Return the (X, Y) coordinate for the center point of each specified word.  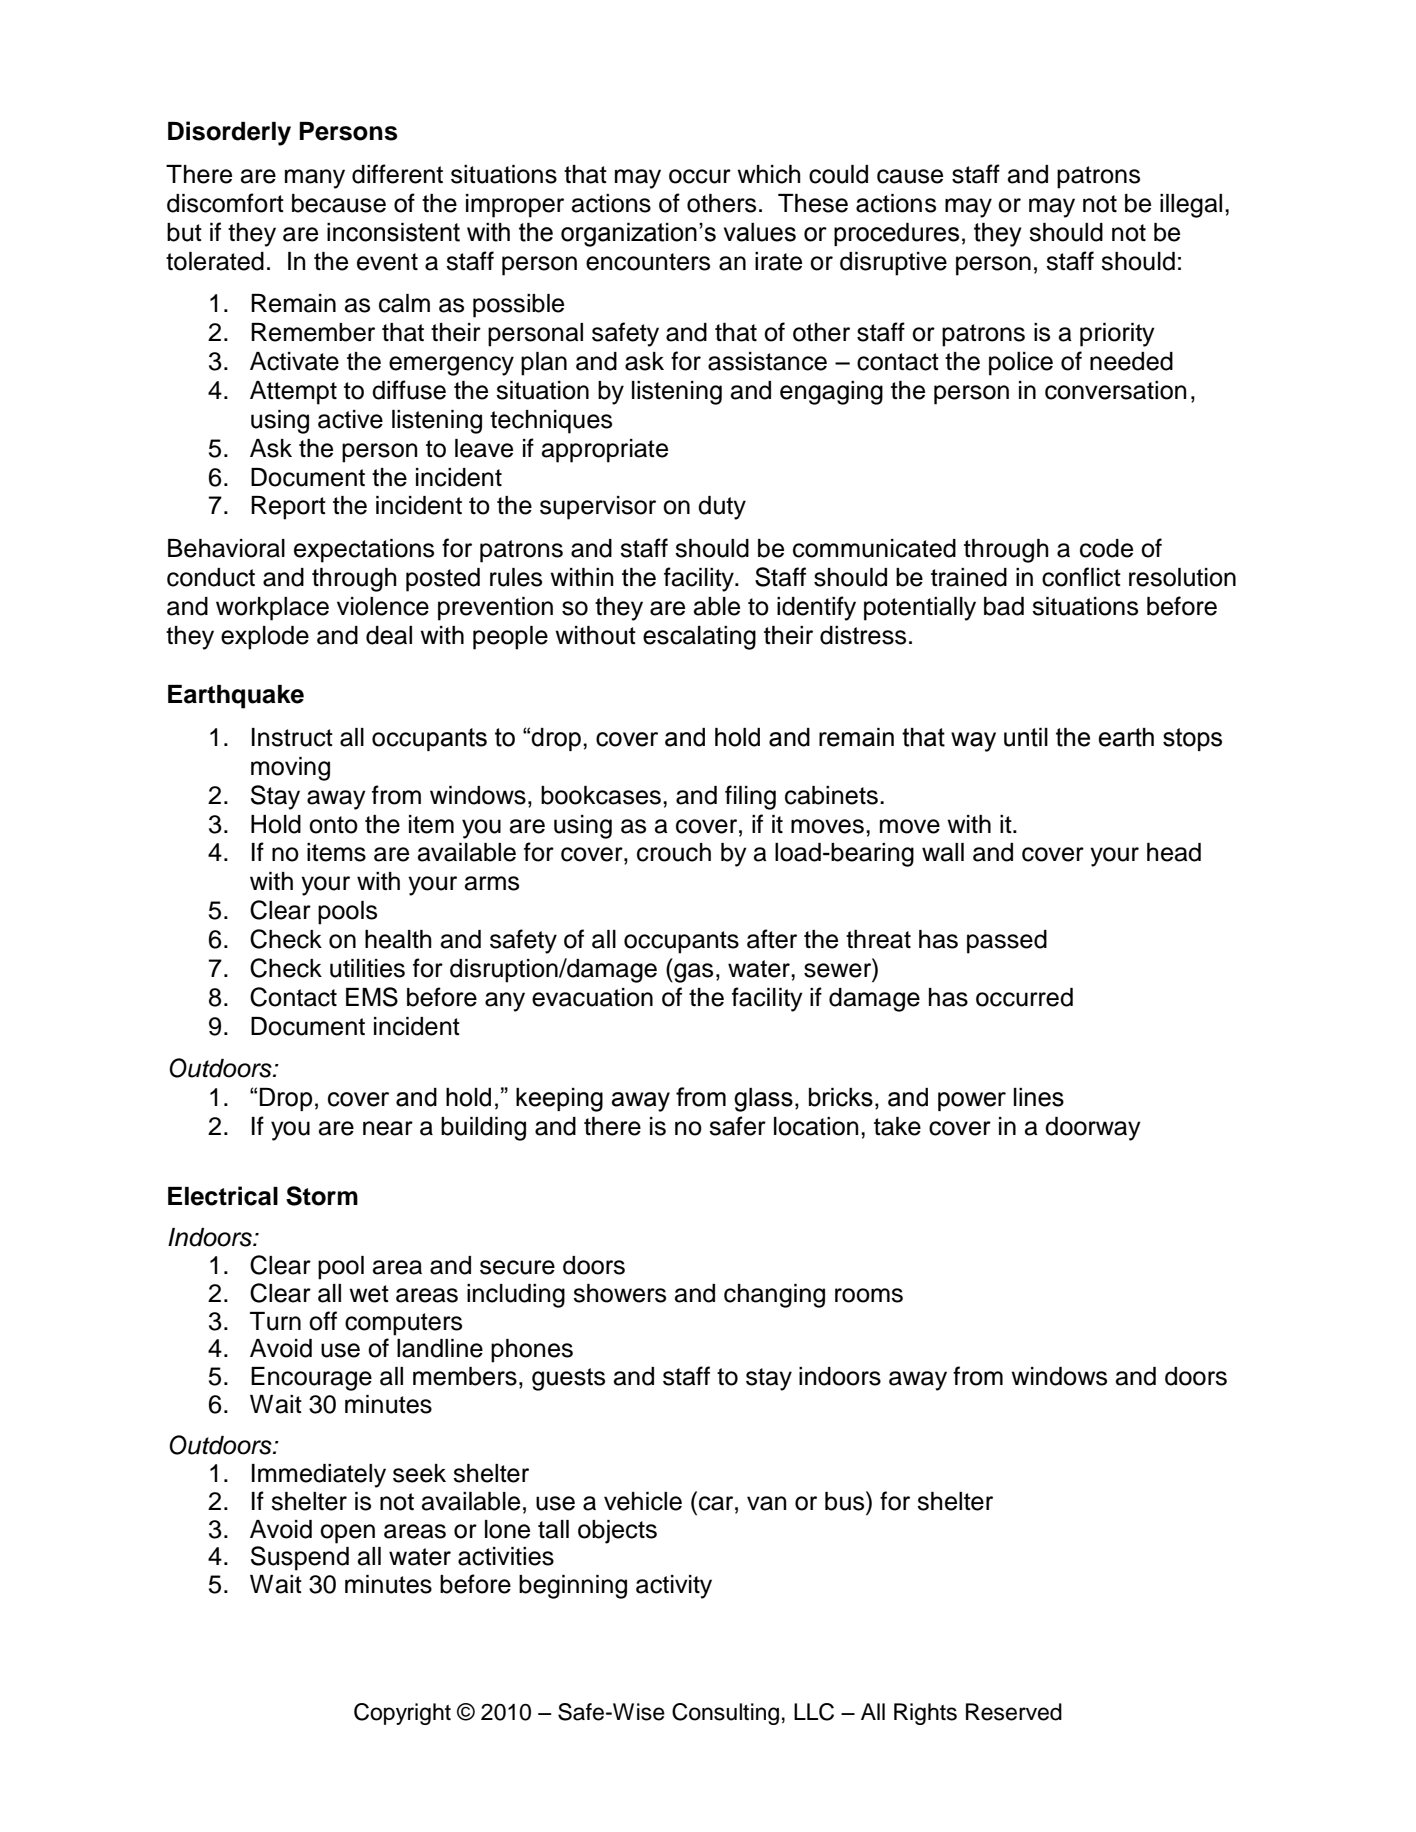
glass (763, 1100)
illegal (1191, 206)
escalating (699, 638)
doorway (1093, 1129)
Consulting (725, 1714)
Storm (322, 1196)
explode (265, 638)
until (1026, 737)
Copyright (402, 1714)
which (769, 174)
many (315, 179)
